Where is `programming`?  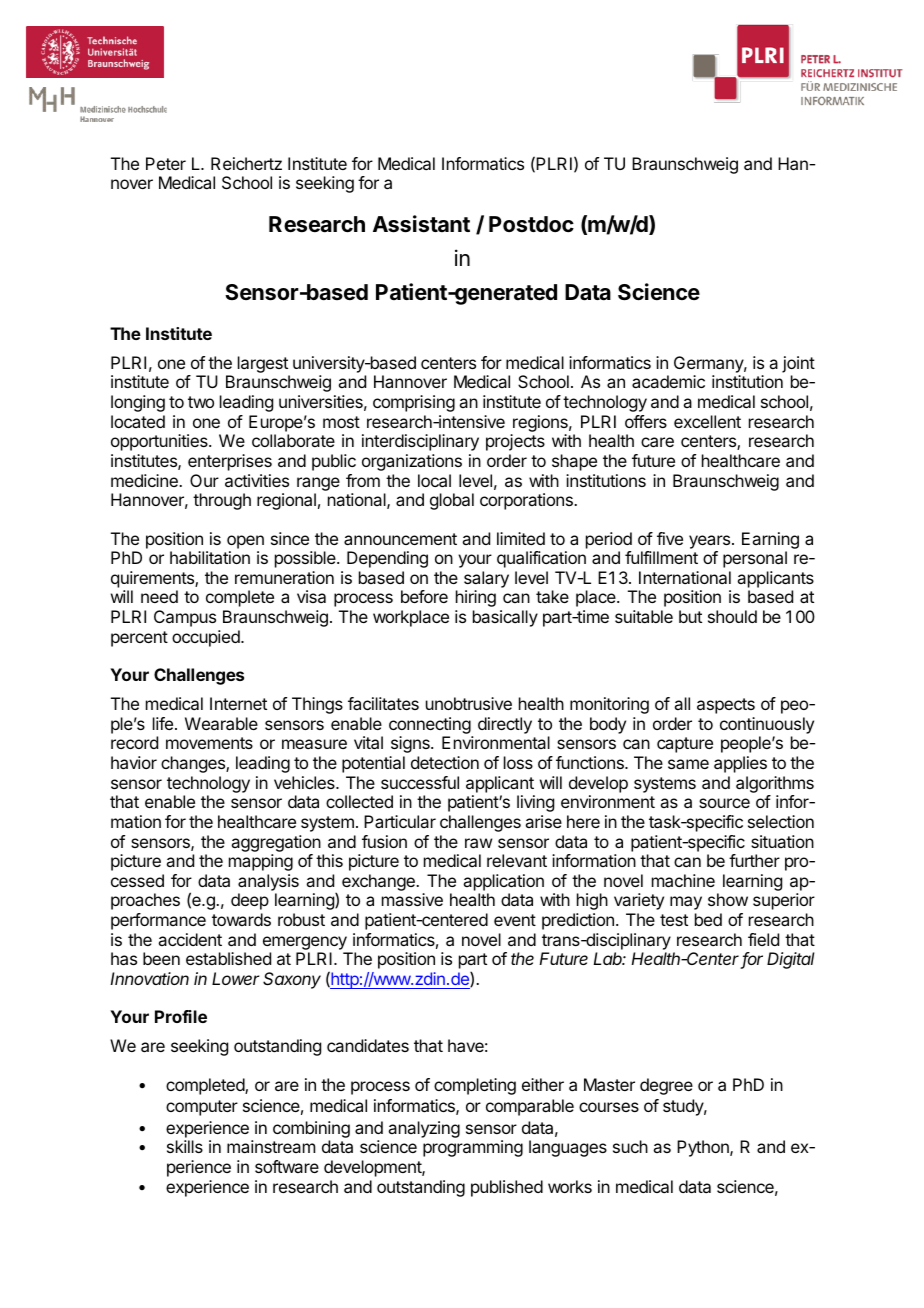
programming is located at coordinates (473, 1148).
